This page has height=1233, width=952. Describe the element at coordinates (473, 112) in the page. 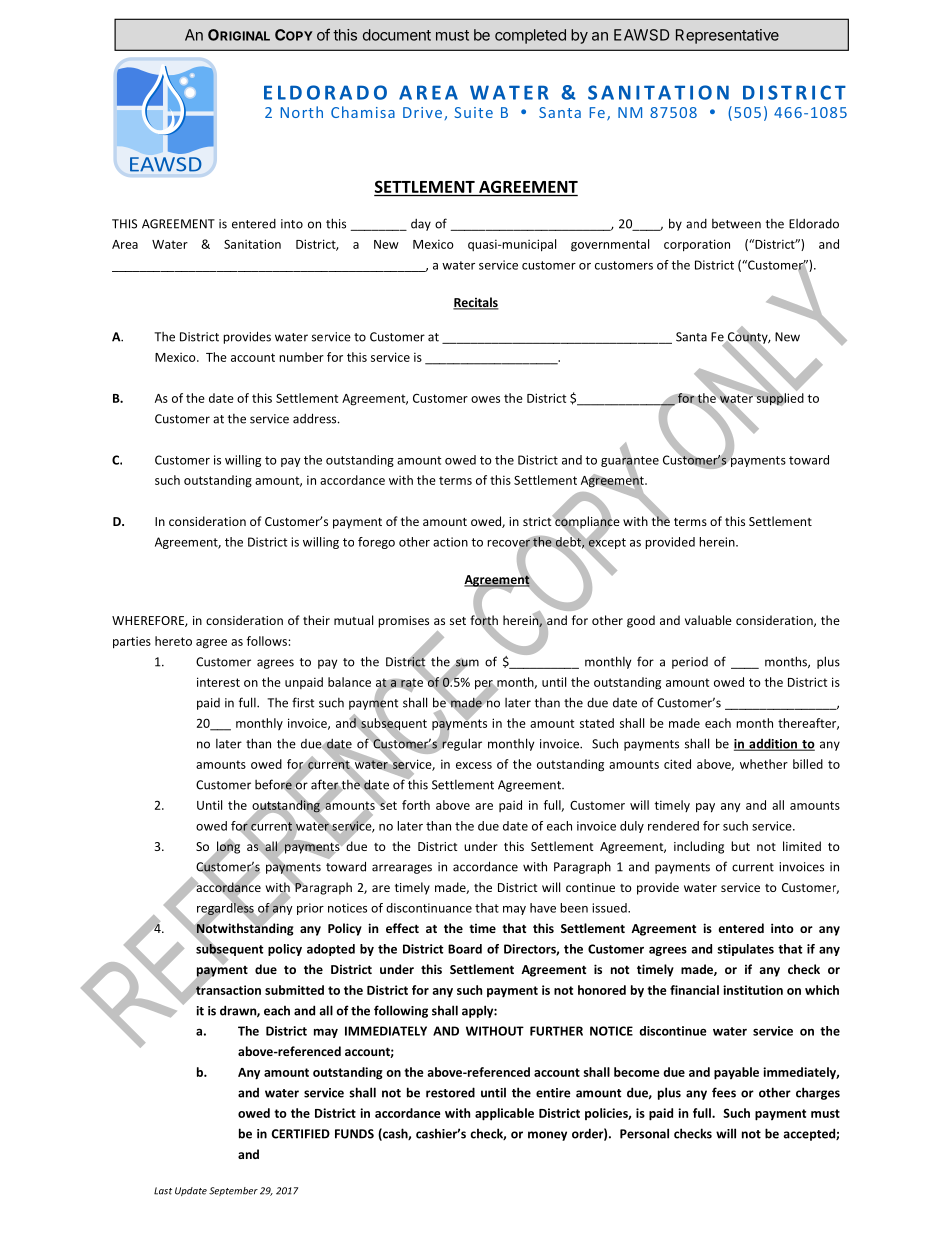

I see `Suite` at that location.
